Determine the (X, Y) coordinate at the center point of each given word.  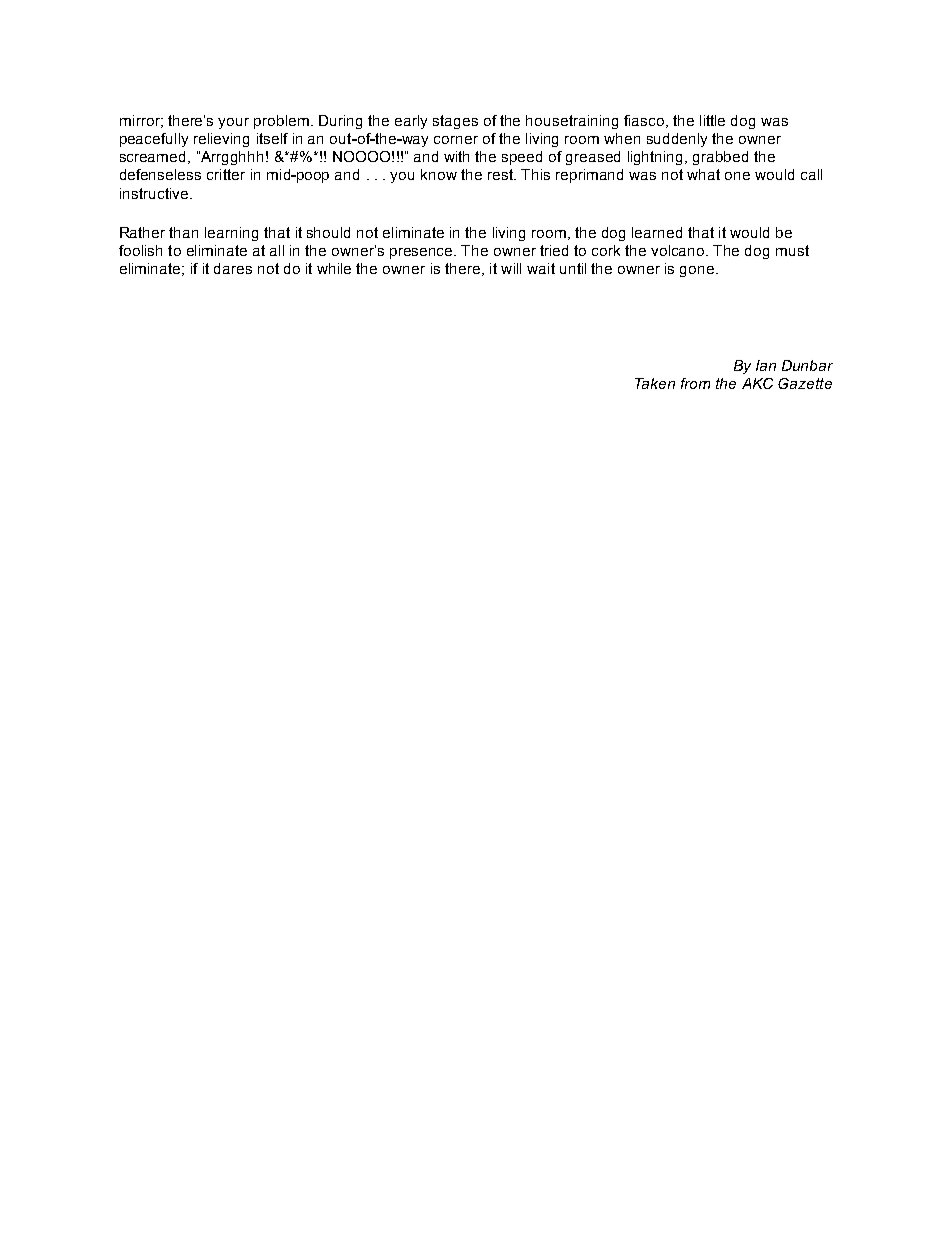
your (233, 123)
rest (502, 174)
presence (422, 253)
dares (233, 268)
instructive (155, 193)
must (792, 250)
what (703, 174)
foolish (140, 250)
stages (455, 122)
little (712, 120)
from (695, 383)
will (511, 268)
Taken (655, 383)
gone (698, 271)
